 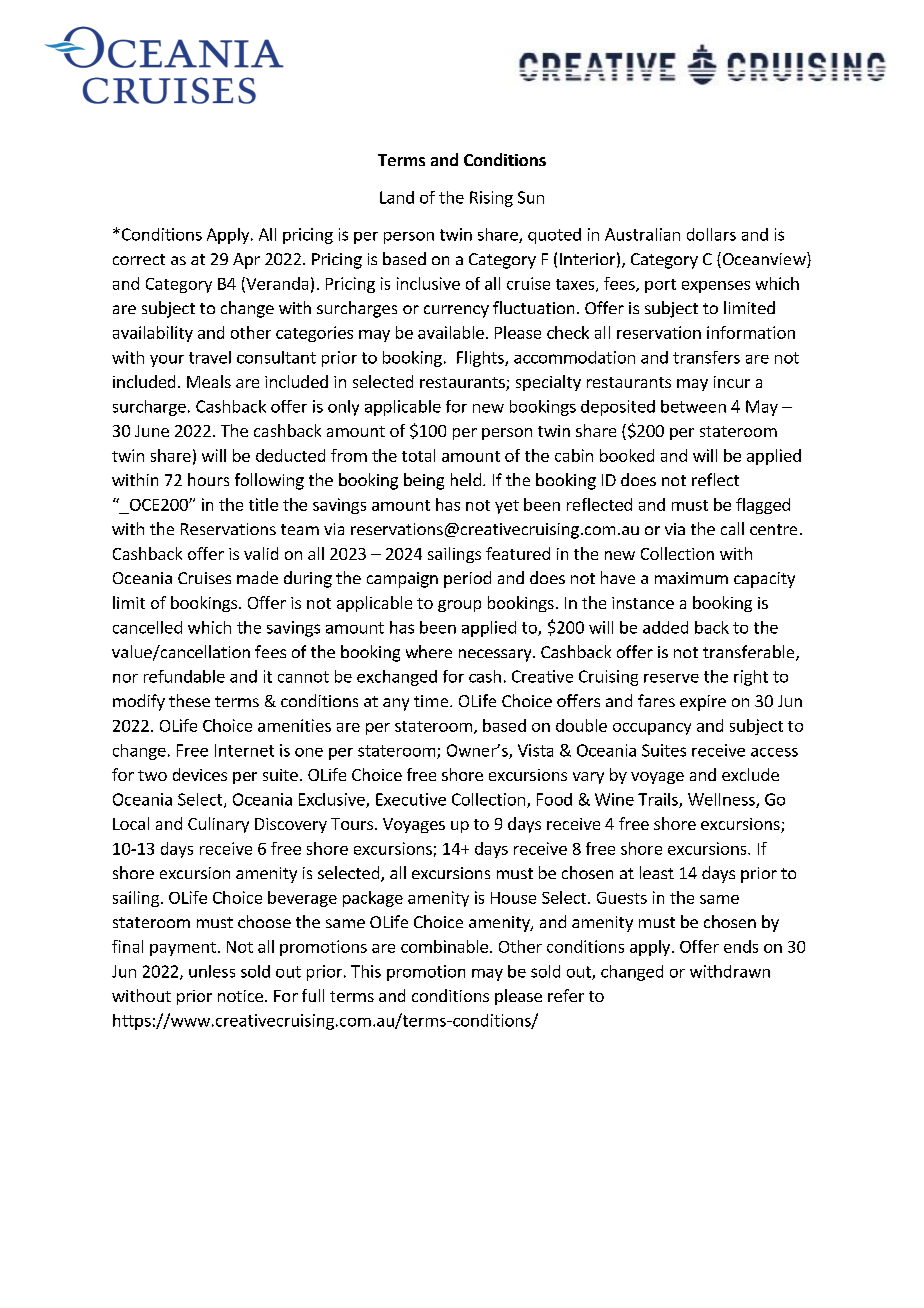 What do you see at coordinates (212, 971) in the screenshot?
I see `unless` at bounding box center [212, 971].
